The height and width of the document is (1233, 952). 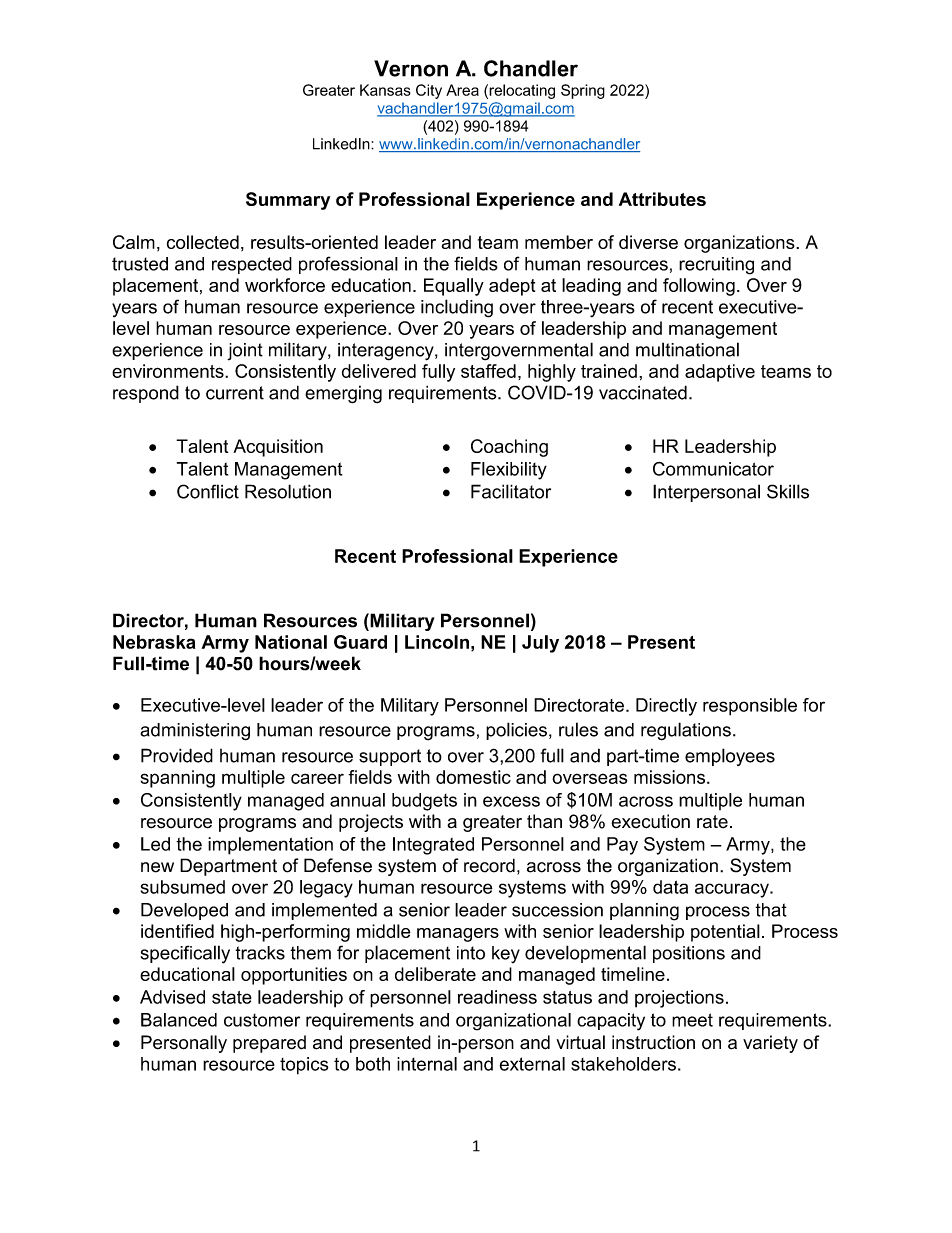 What do you see at coordinates (154, 642) in the document?
I see `Nebraska` at bounding box center [154, 642].
